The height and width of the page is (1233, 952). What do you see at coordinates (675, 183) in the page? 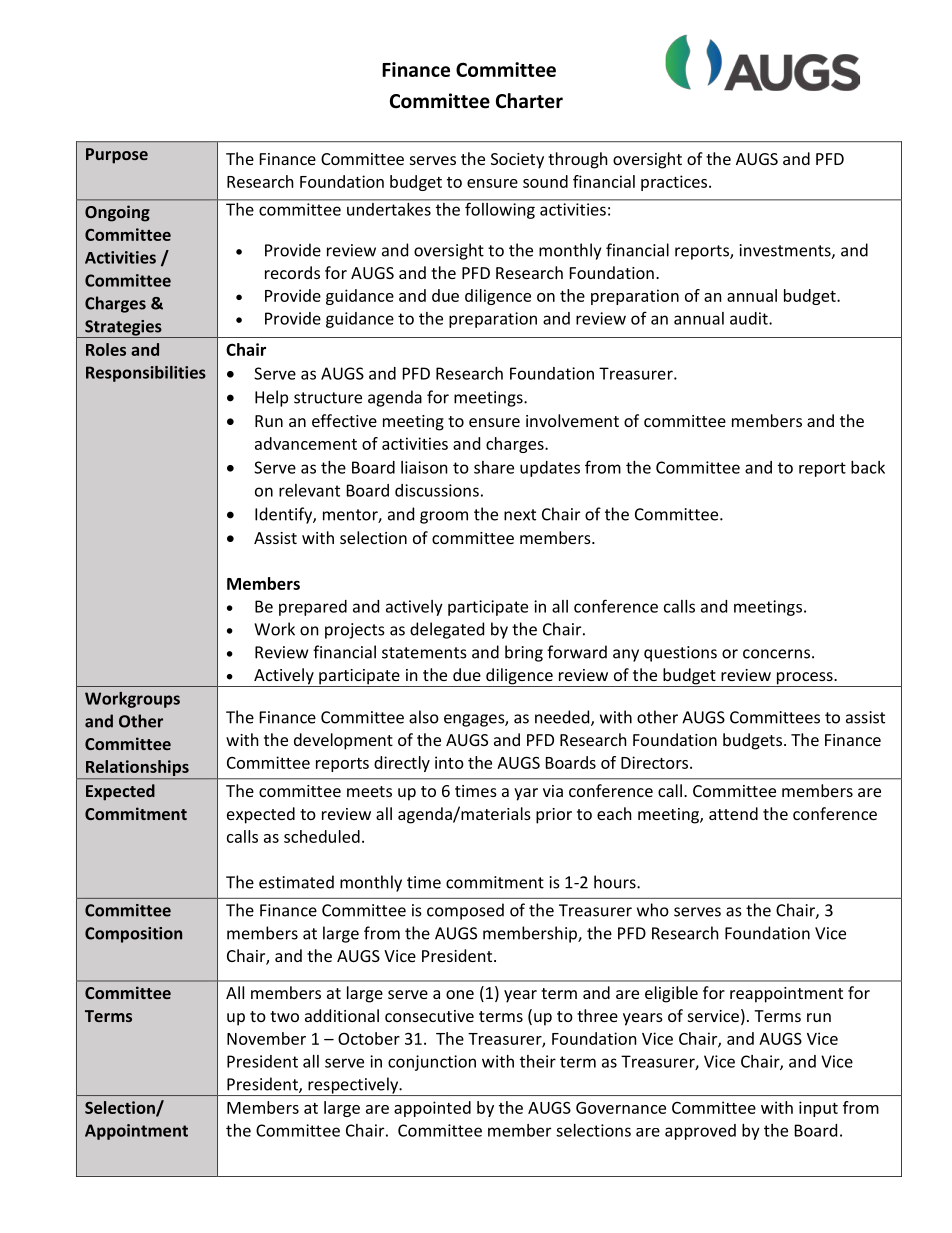
I see `practices` at bounding box center [675, 183].
